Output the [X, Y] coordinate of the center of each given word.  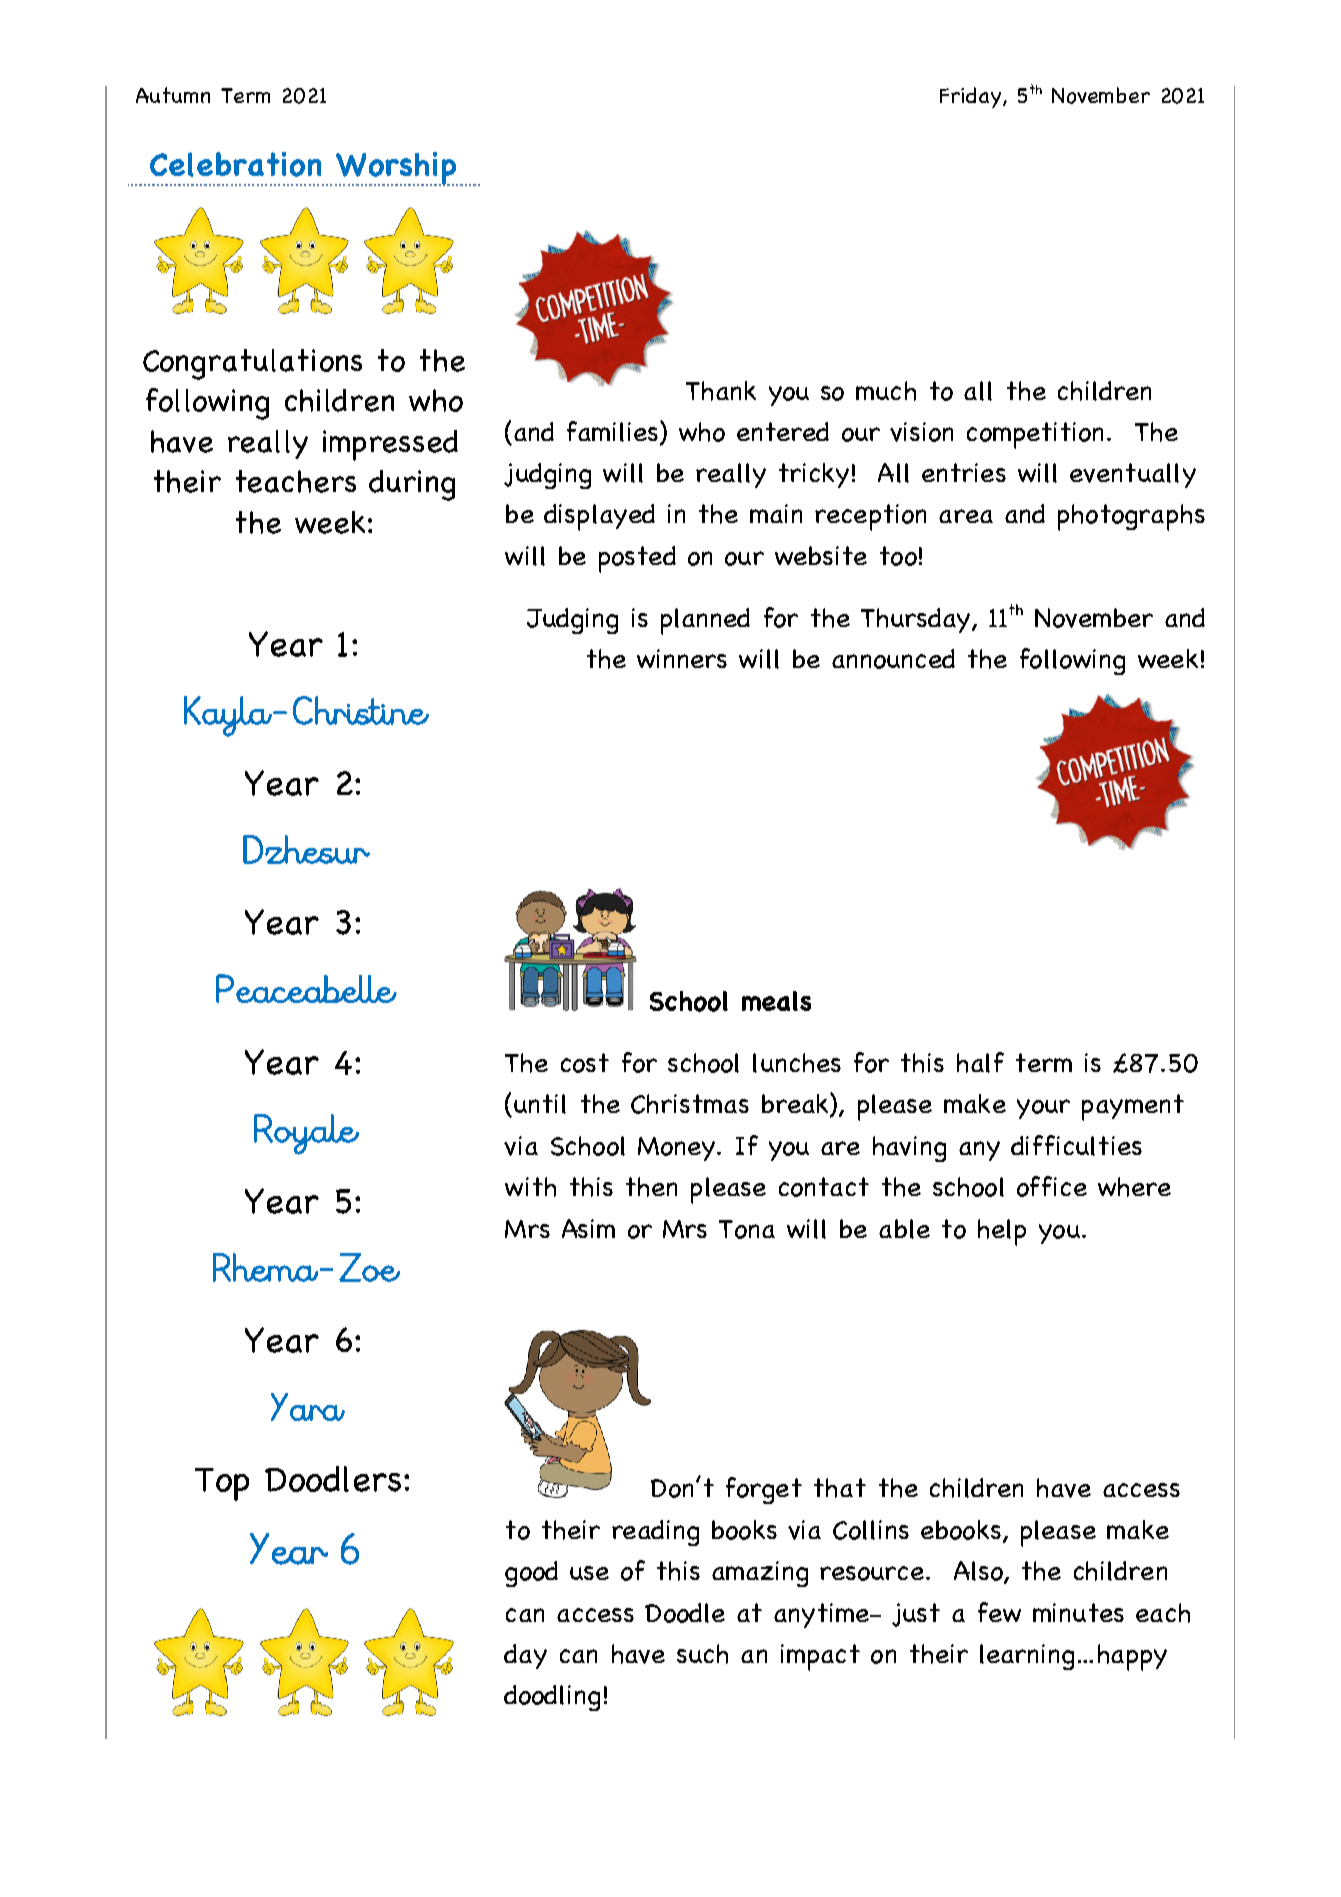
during [412, 485]
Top [222, 1484]
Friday [972, 97]
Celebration [235, 164]
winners [682, 658]
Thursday [917, 620]
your [1043, 1109]
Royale [306, 1134]
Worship [396, 169]
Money [676, 1149]
